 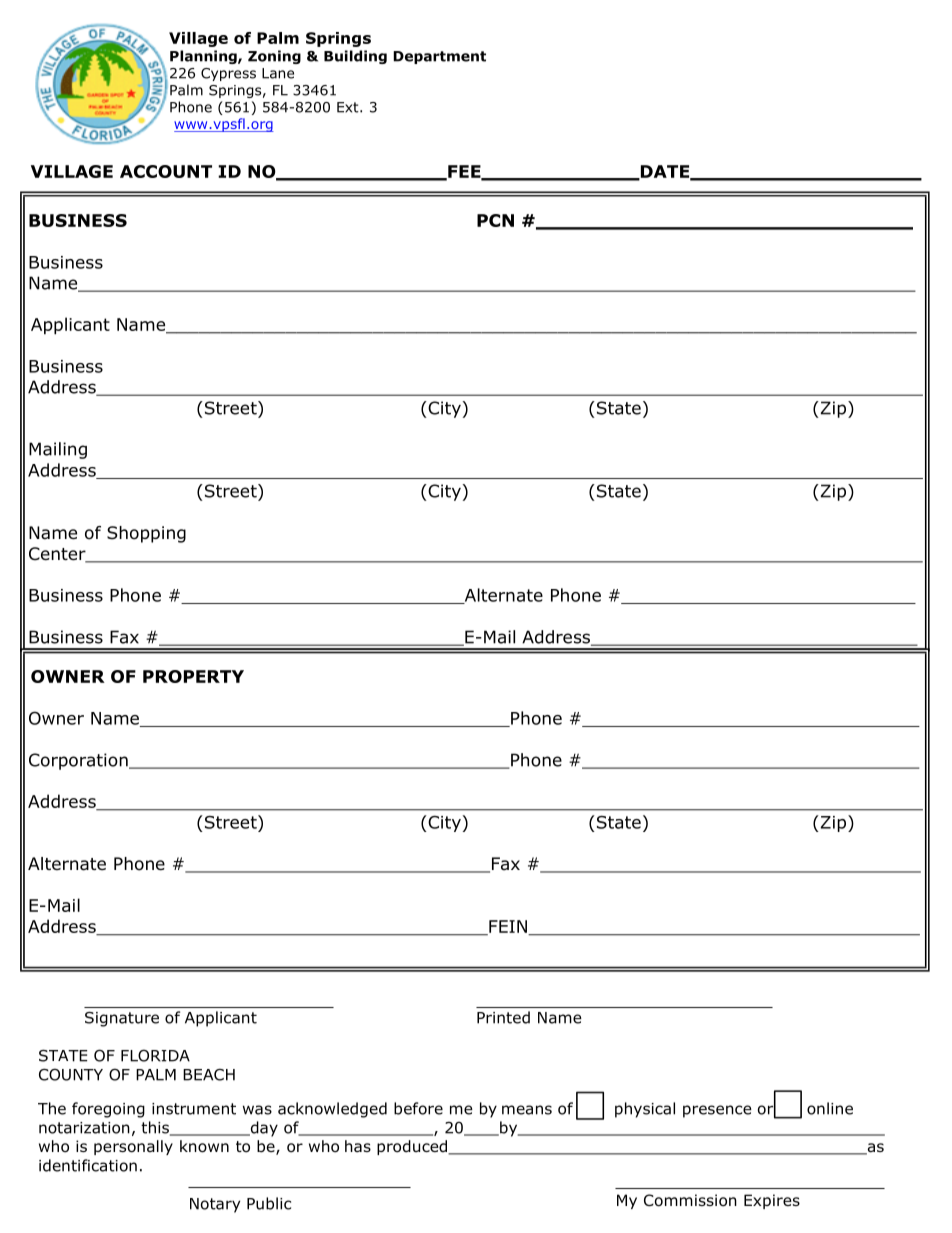 I want to click on Printed, so click(x=503, y=1017).
